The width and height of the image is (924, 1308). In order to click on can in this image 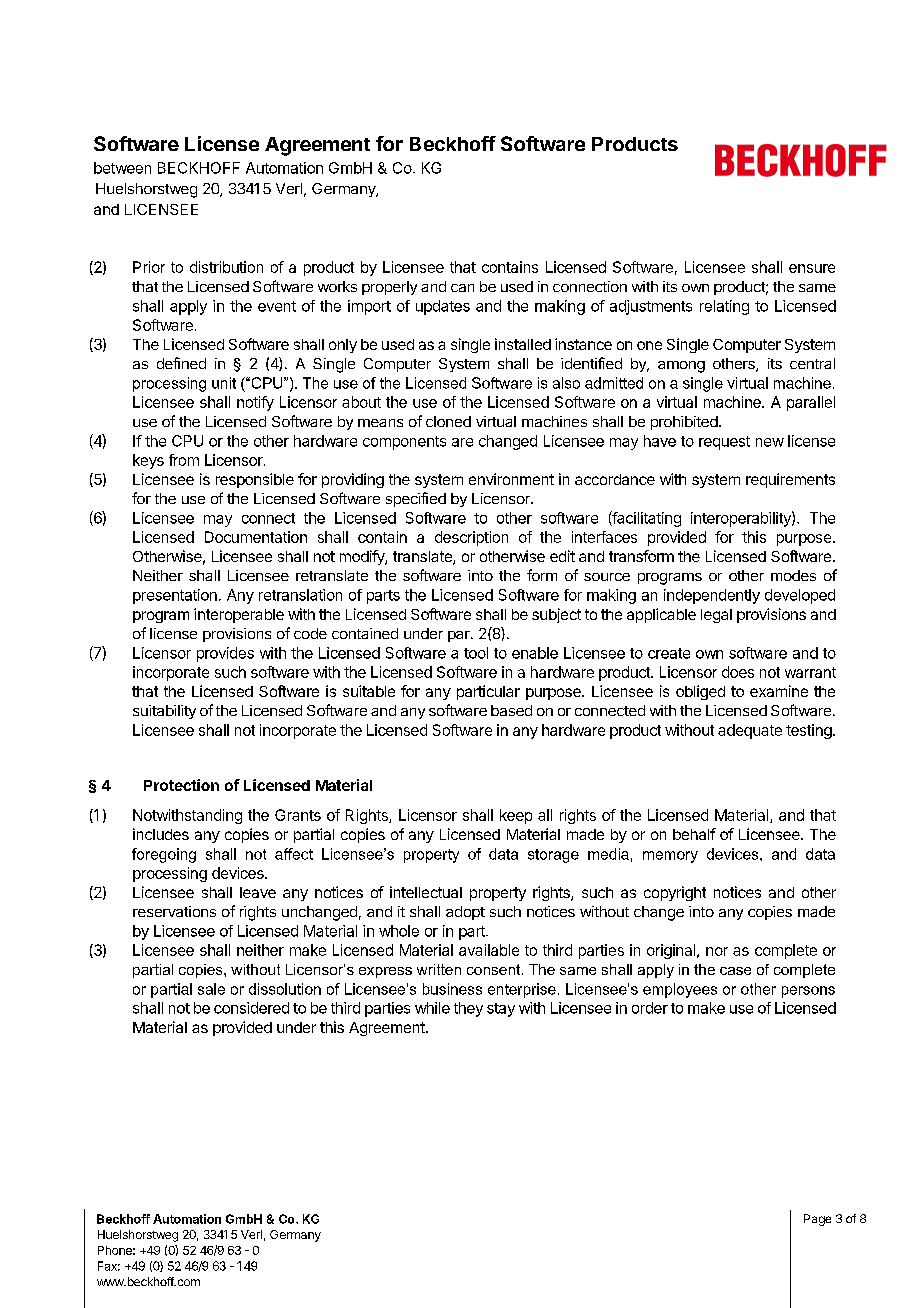, I will do `click(462, 288)`.
